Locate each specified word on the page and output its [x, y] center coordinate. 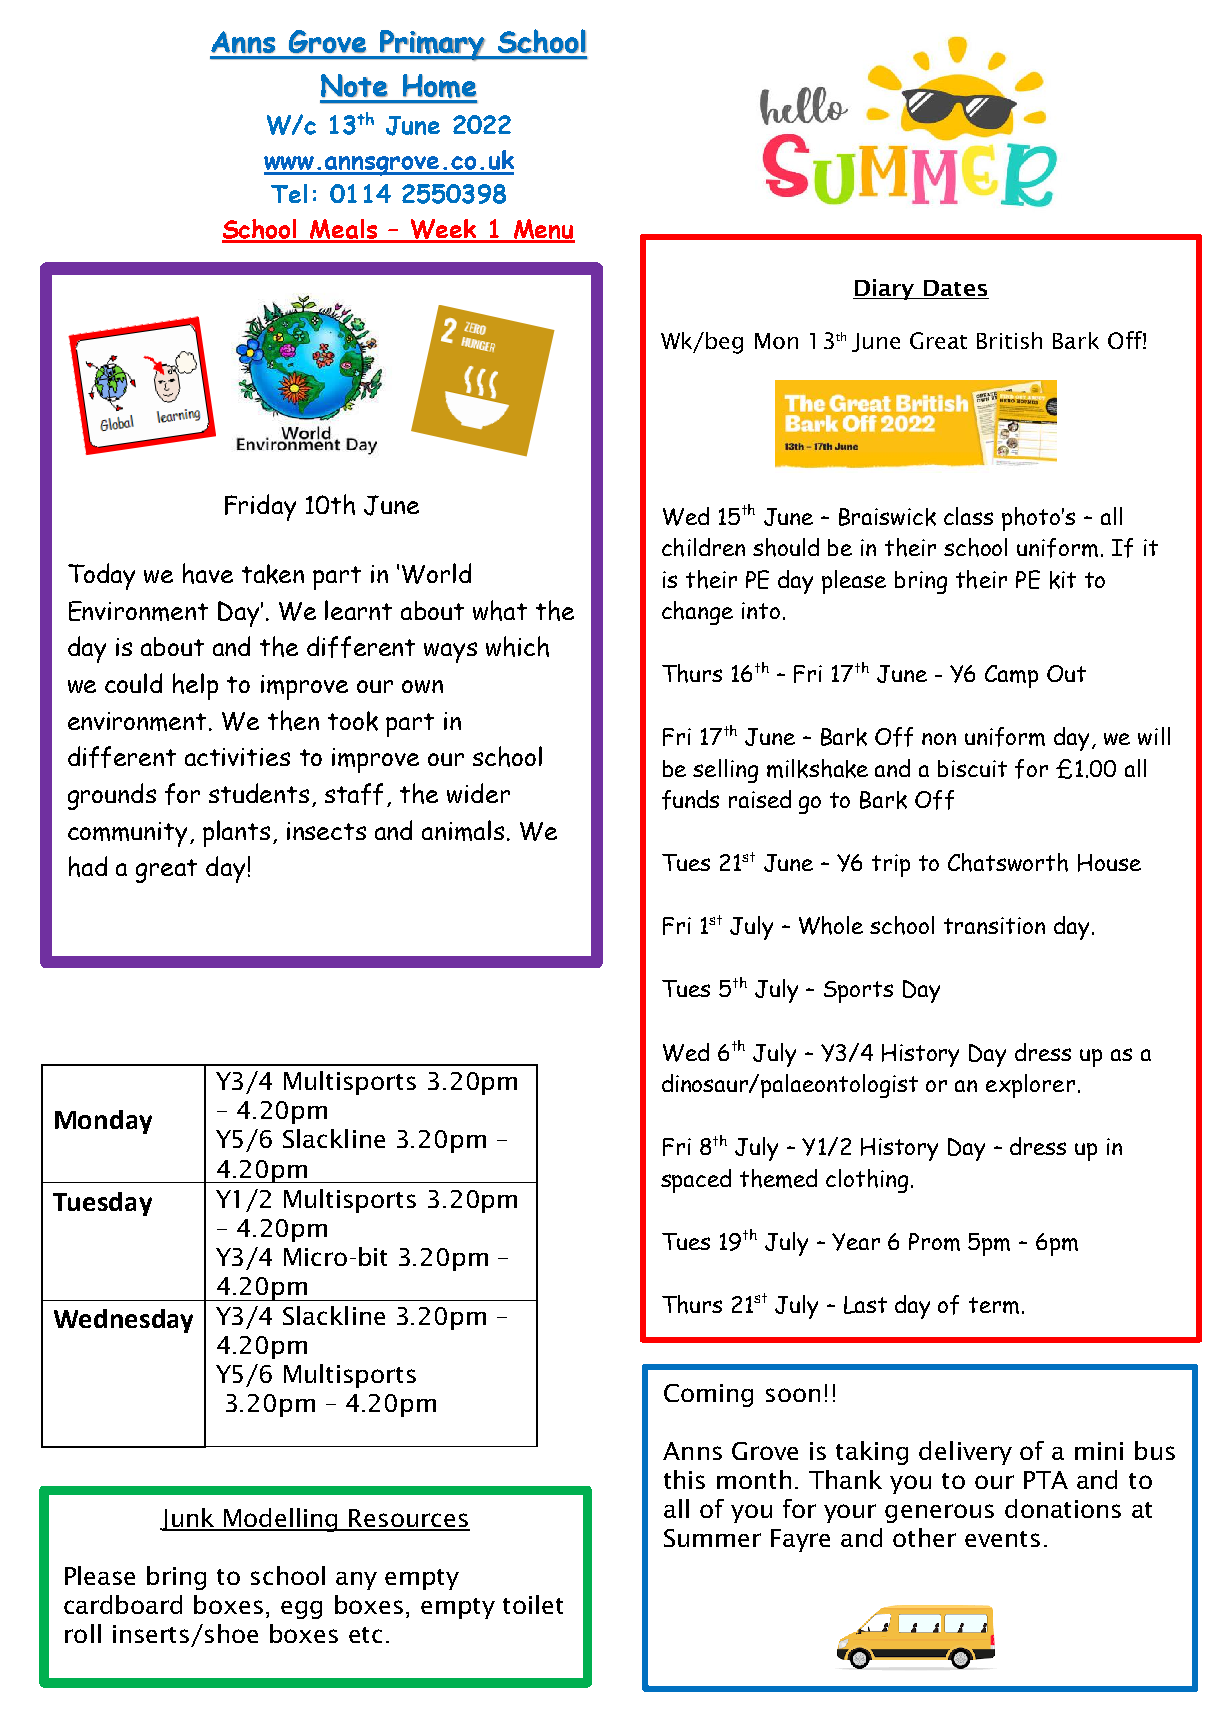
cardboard [123, 1604]
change [697, 613]
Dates [955, 289]
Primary [432, 45]
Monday [103, 1122]
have [208, 573]
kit [1063, 580]
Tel [289, 193]
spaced [696, 1181]
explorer [1030, 1086]
